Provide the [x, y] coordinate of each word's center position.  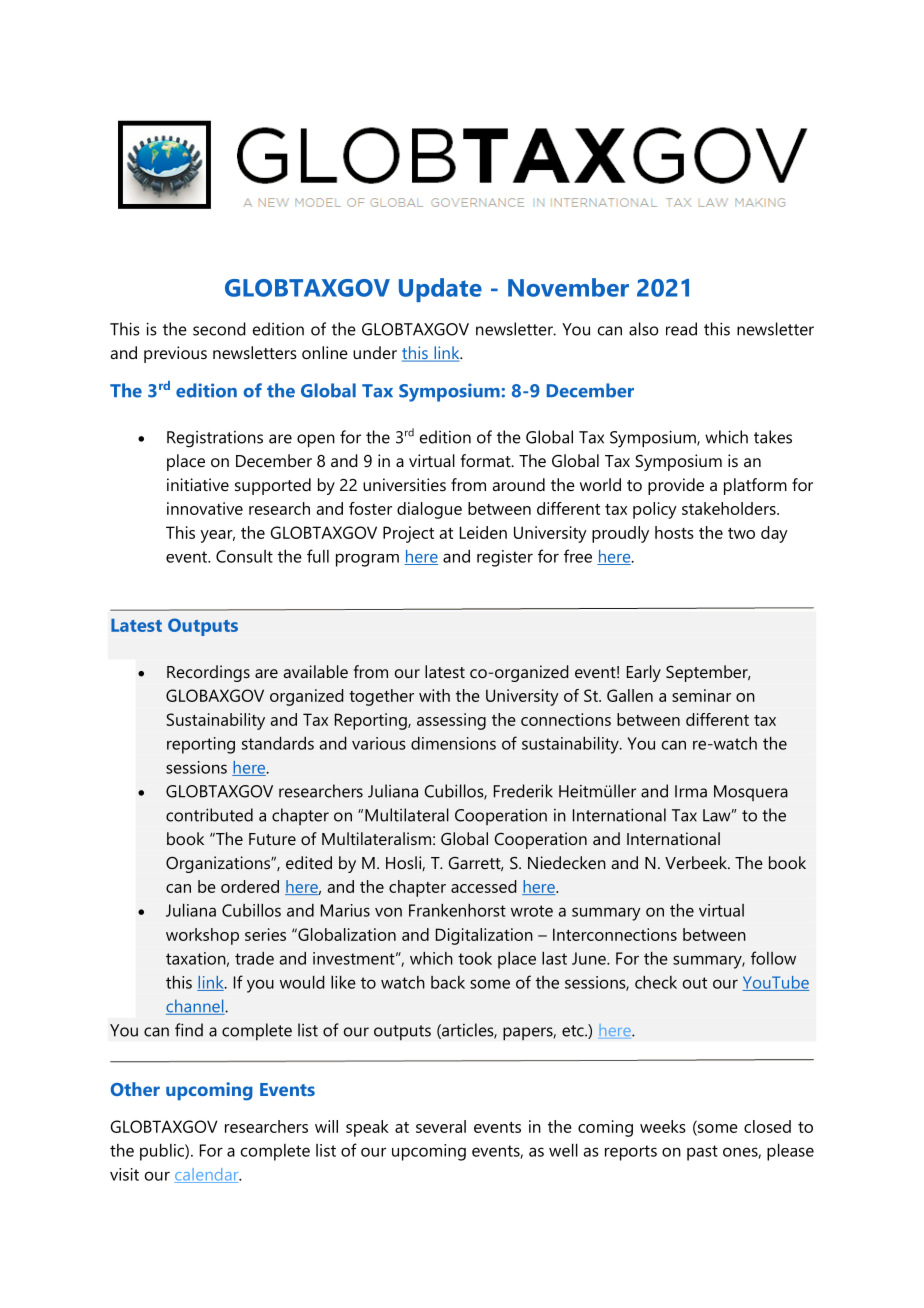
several [441, 1126]
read [681, 329]
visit [124, 1174]
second [219, 329]
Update [440, 290]
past [702, 1153]
